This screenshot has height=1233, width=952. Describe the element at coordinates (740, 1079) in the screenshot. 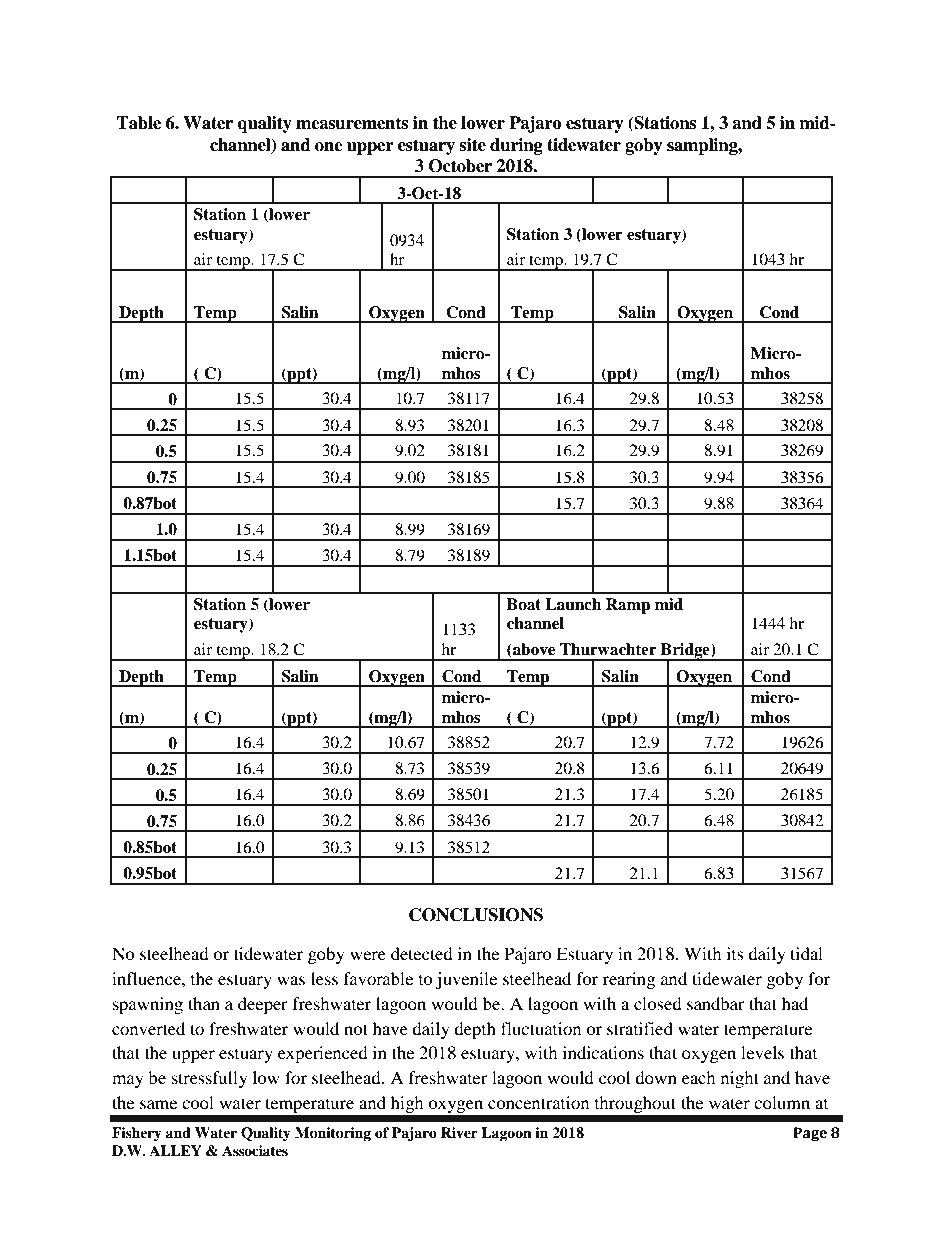

I see `night` at that location.
